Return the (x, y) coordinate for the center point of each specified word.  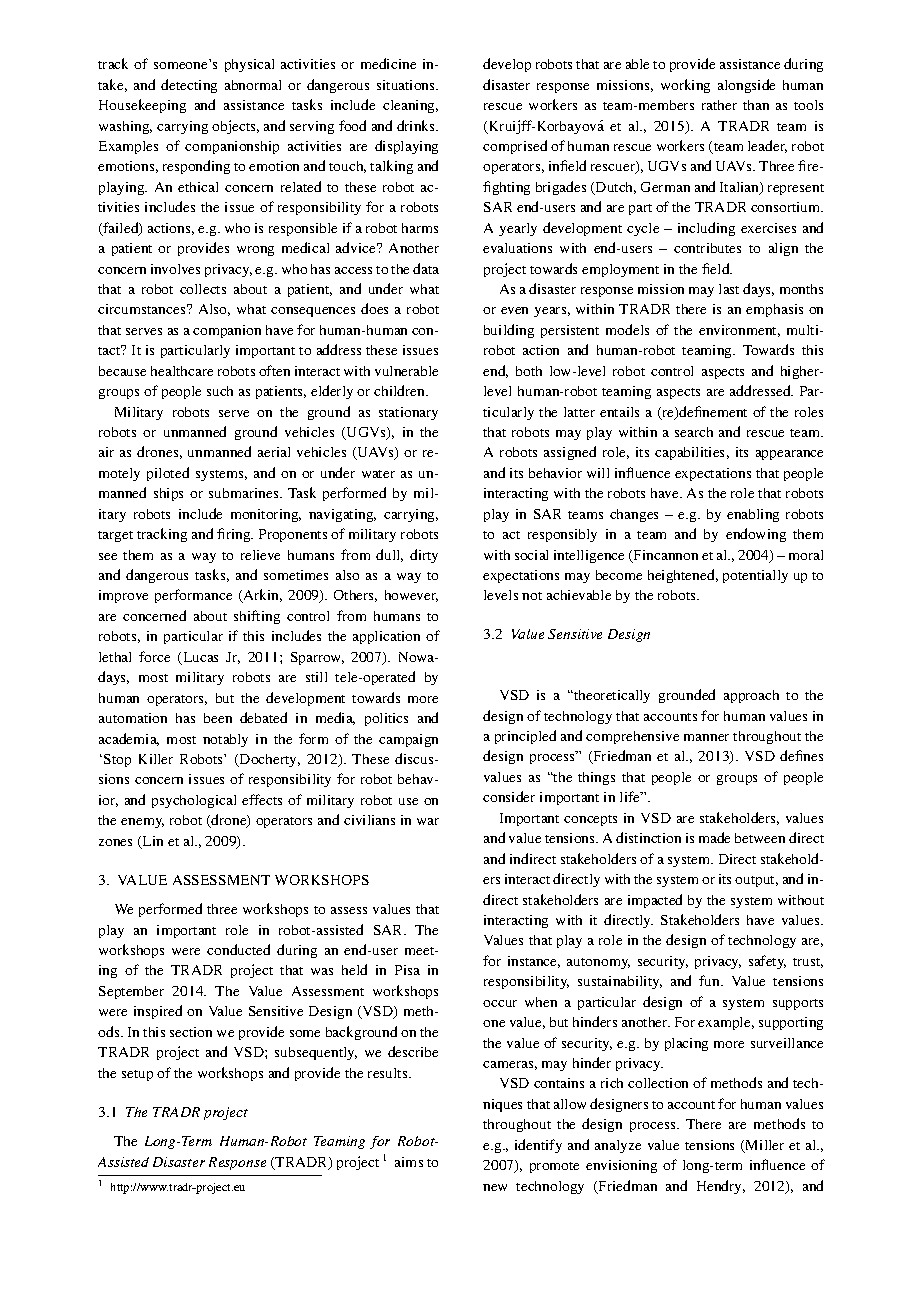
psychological (194, 801)
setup (137, 1075)
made (714, 837)
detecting (189, 86)
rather (719, 105)
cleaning (410, 106)
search (694, 432)
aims (409, 1162)
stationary (408, 413)
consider (509, 796)
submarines (245, 493)
